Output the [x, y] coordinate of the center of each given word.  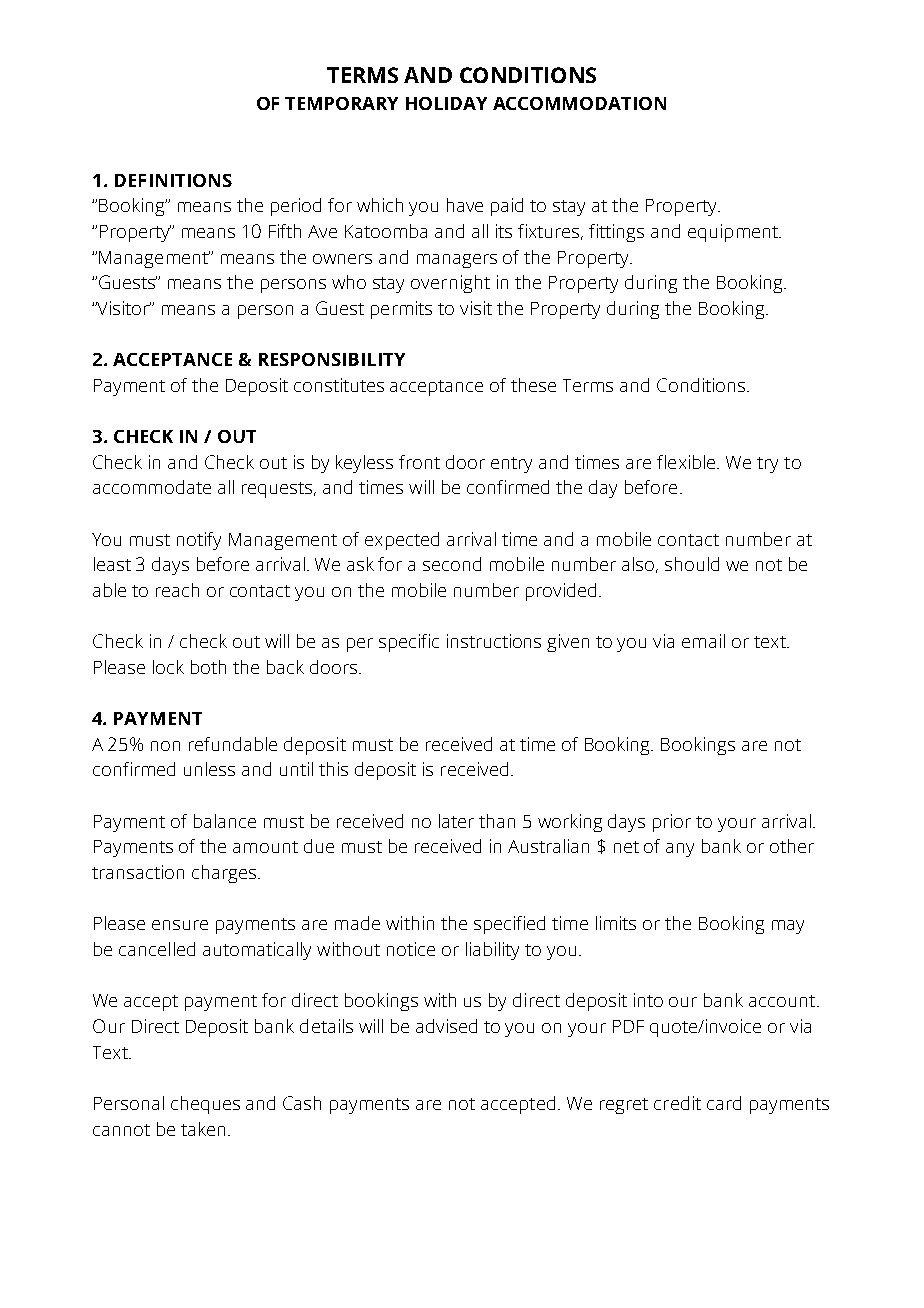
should [692, 564]
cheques [205, 1105]
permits [401, 310]
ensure [180, 925]
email [703, 641]
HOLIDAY [446, 103]
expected [402, 541]
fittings [616, 233]
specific [409, 643]
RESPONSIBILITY [332, 359]
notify [199, 541]
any [680, 850]
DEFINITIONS [173, 180]
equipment [734, 233]
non [165, 746]
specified [509, 925]
